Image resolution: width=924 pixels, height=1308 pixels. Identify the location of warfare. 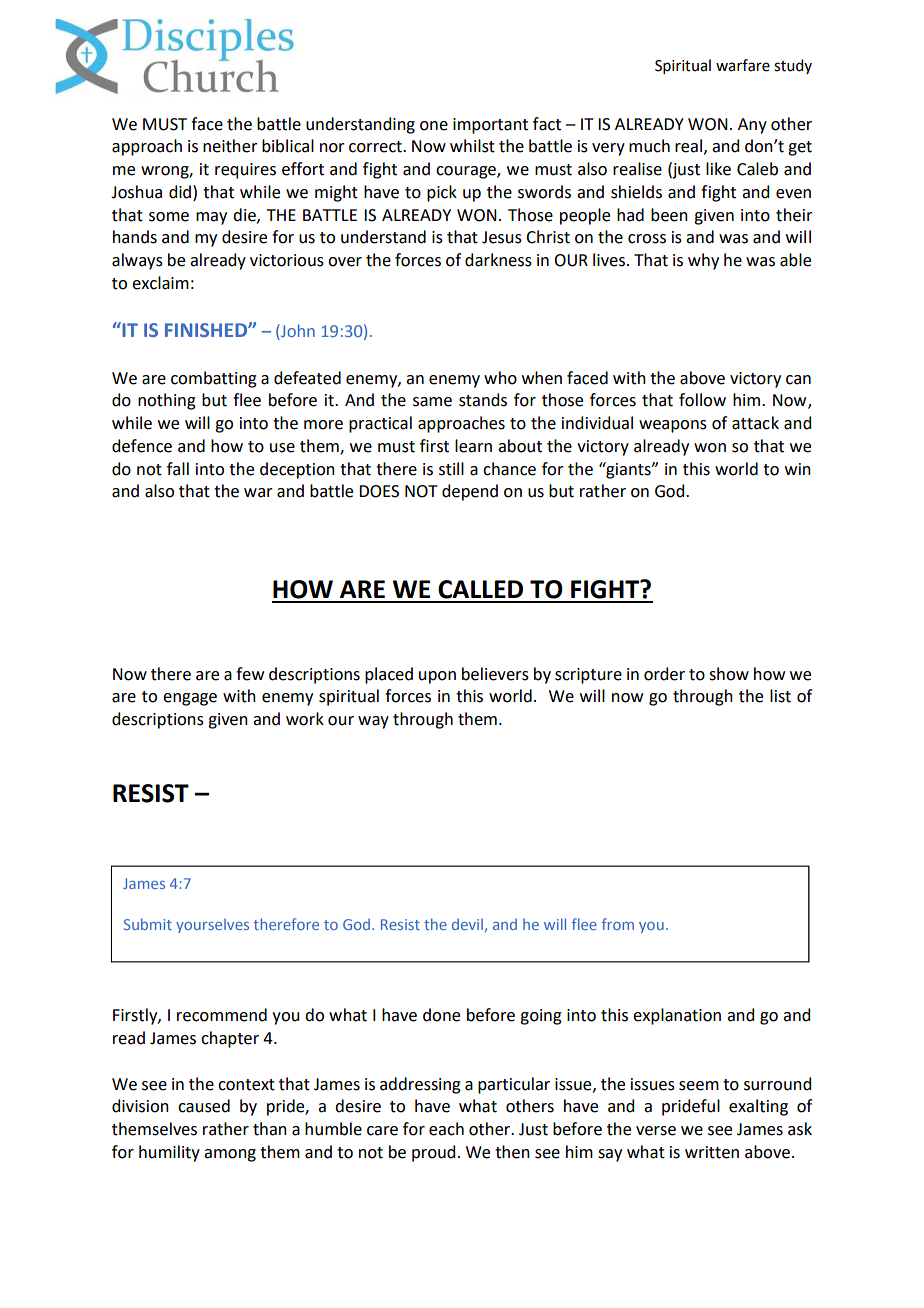
(743, 65).
